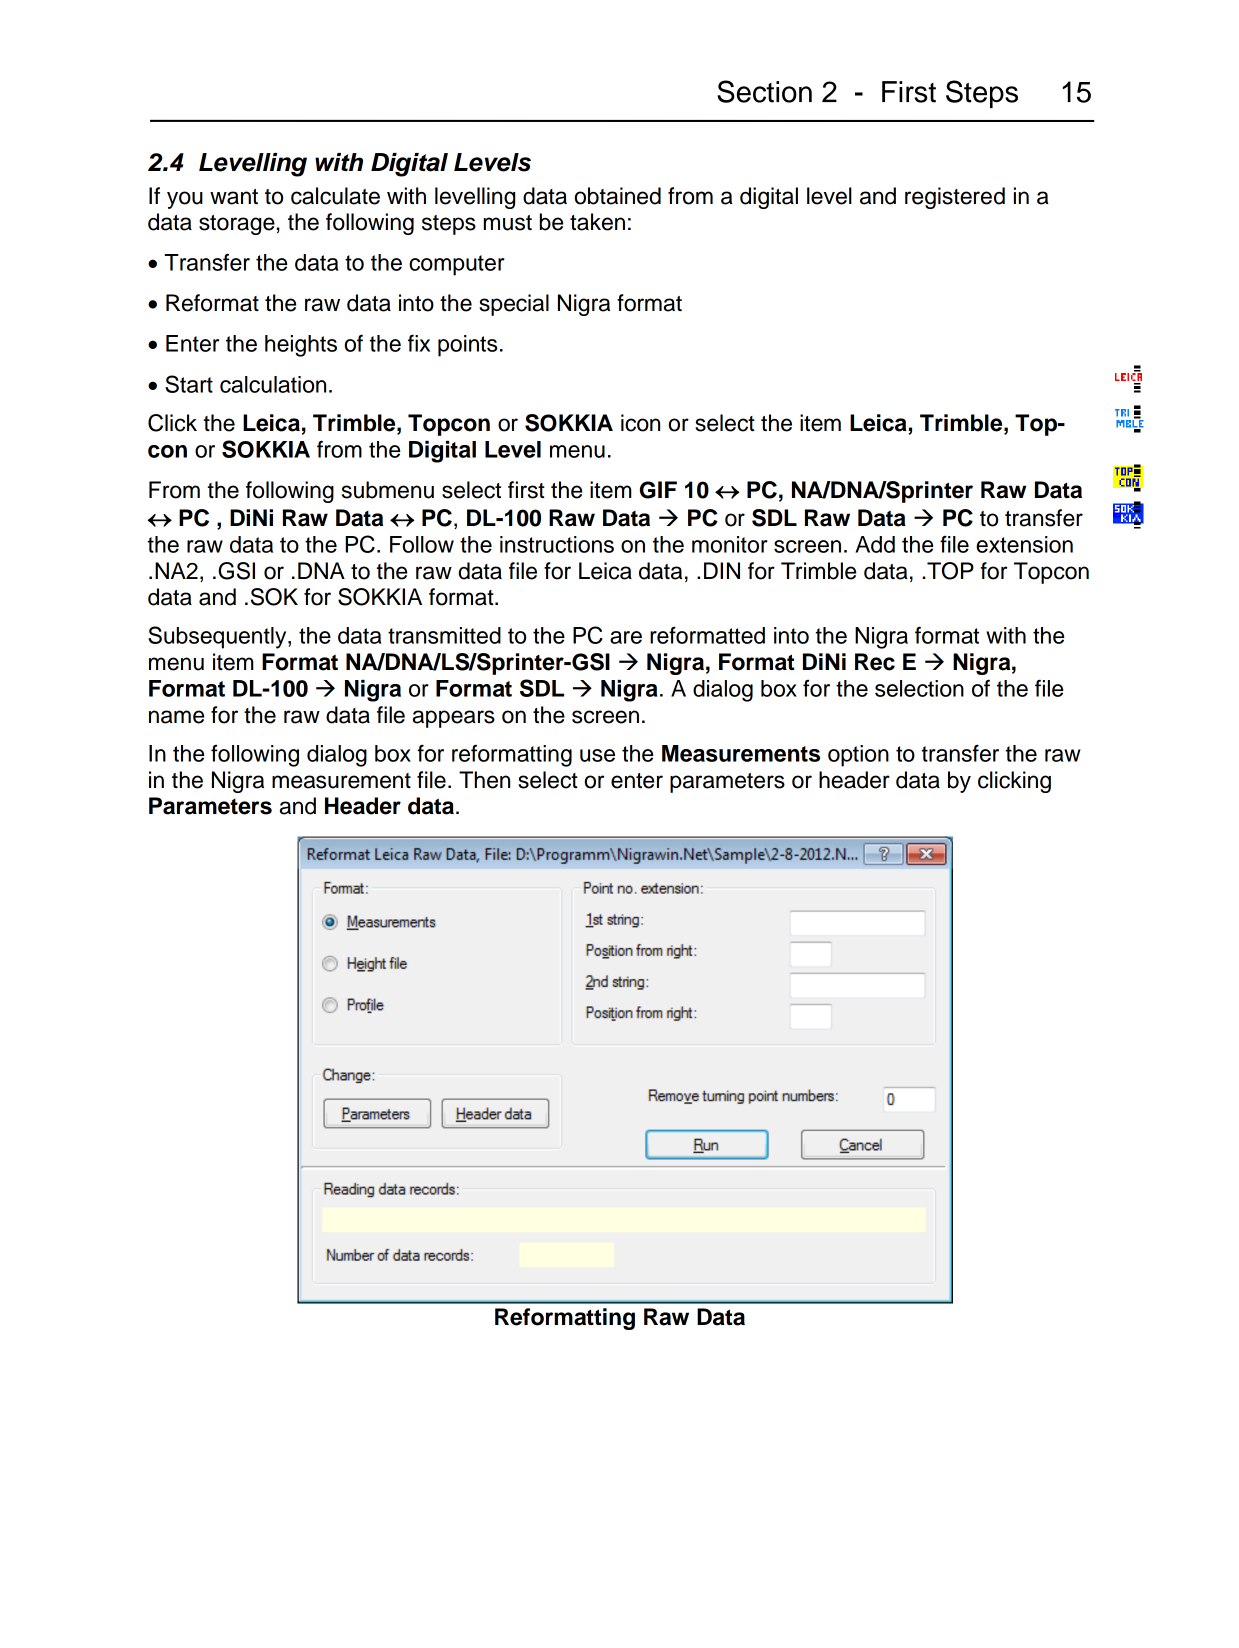 This screenshot has height=1648, width=1239. I want to click on name, so click(176, 717).
